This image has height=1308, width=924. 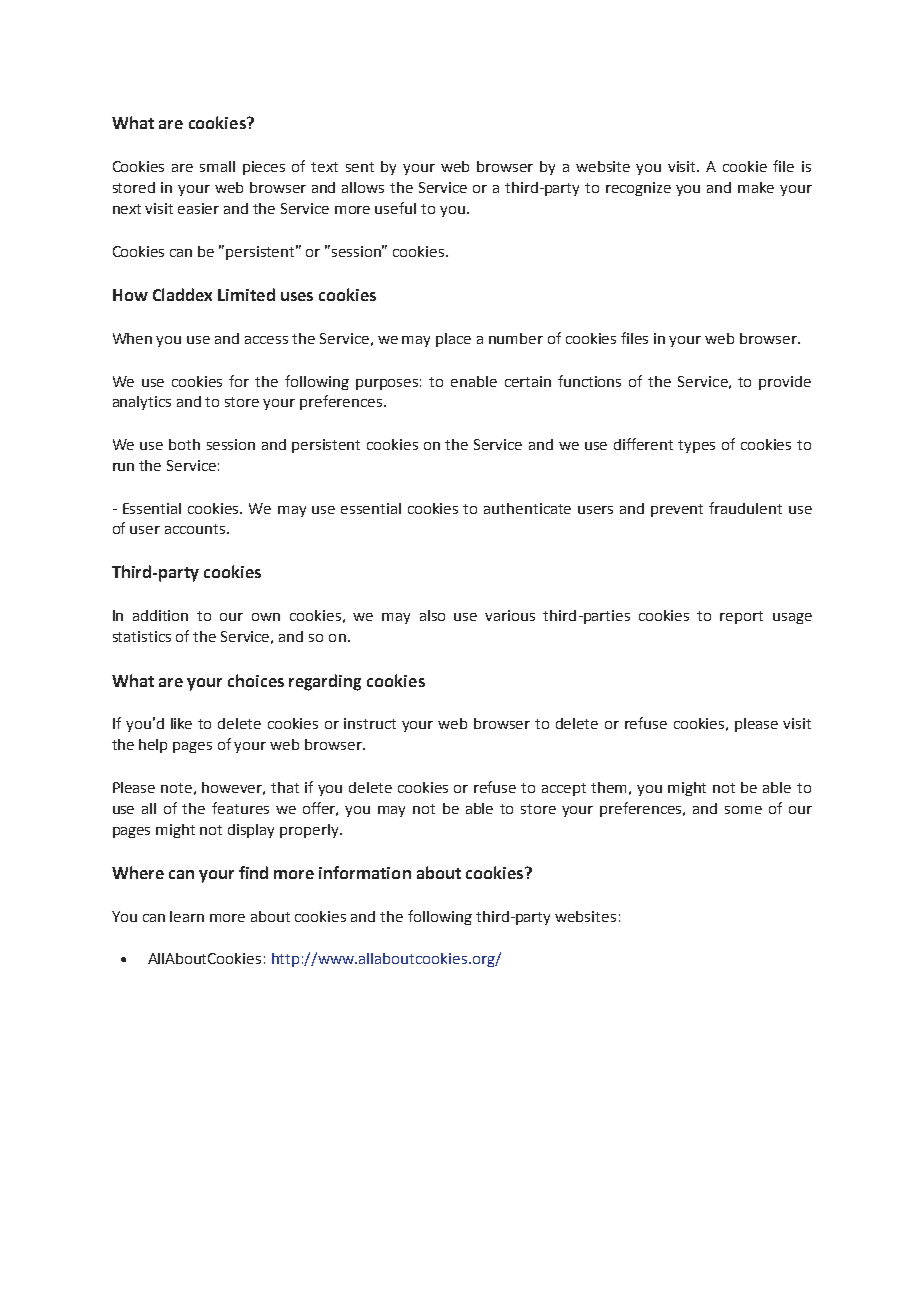 I want to click on report, so click(x=741, y=617).
